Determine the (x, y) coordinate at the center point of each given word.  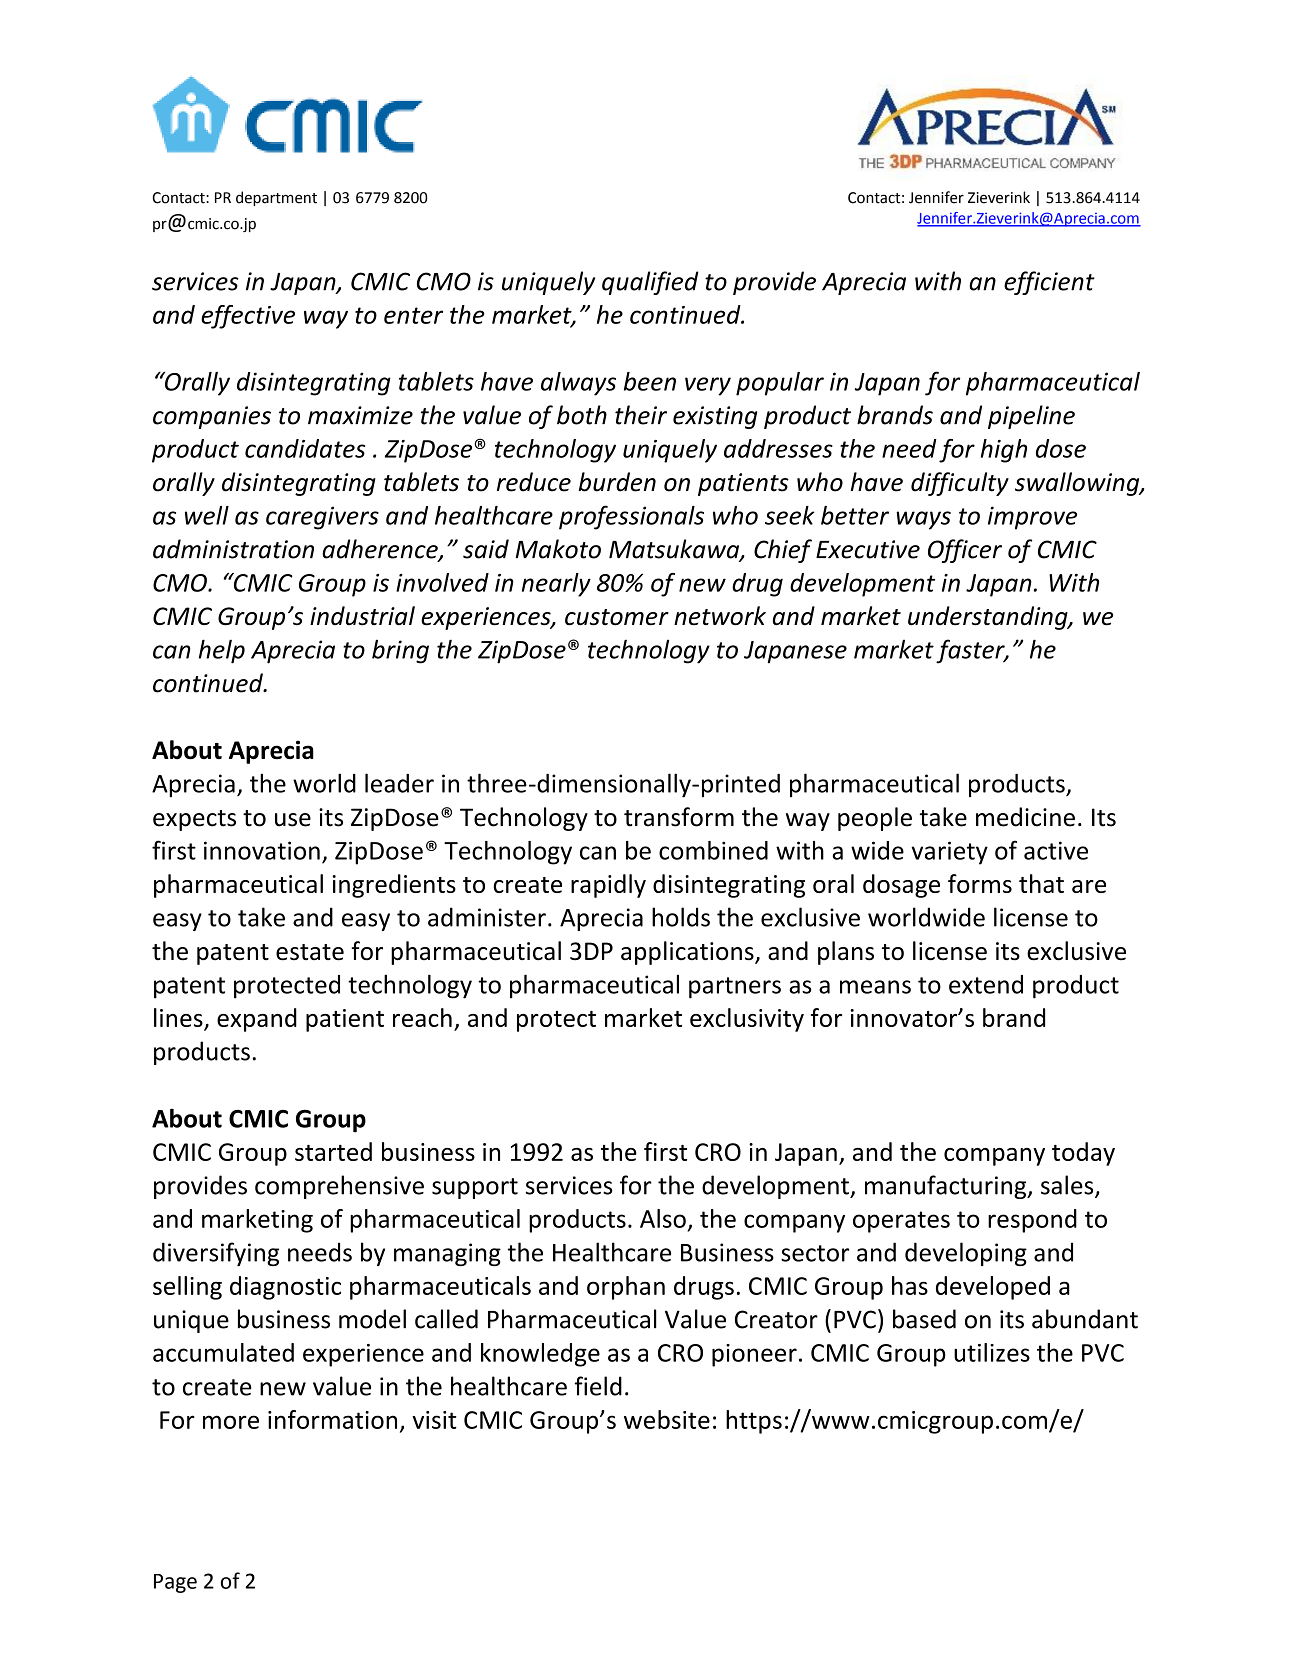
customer (617, 617)
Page (175, 1583)
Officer (965, 551)
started (333, 1151)
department (276, 198)
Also (663, 1218)
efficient (1049, 283)
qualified (650, 283)
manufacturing (947, 1187)
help (222, 651)
